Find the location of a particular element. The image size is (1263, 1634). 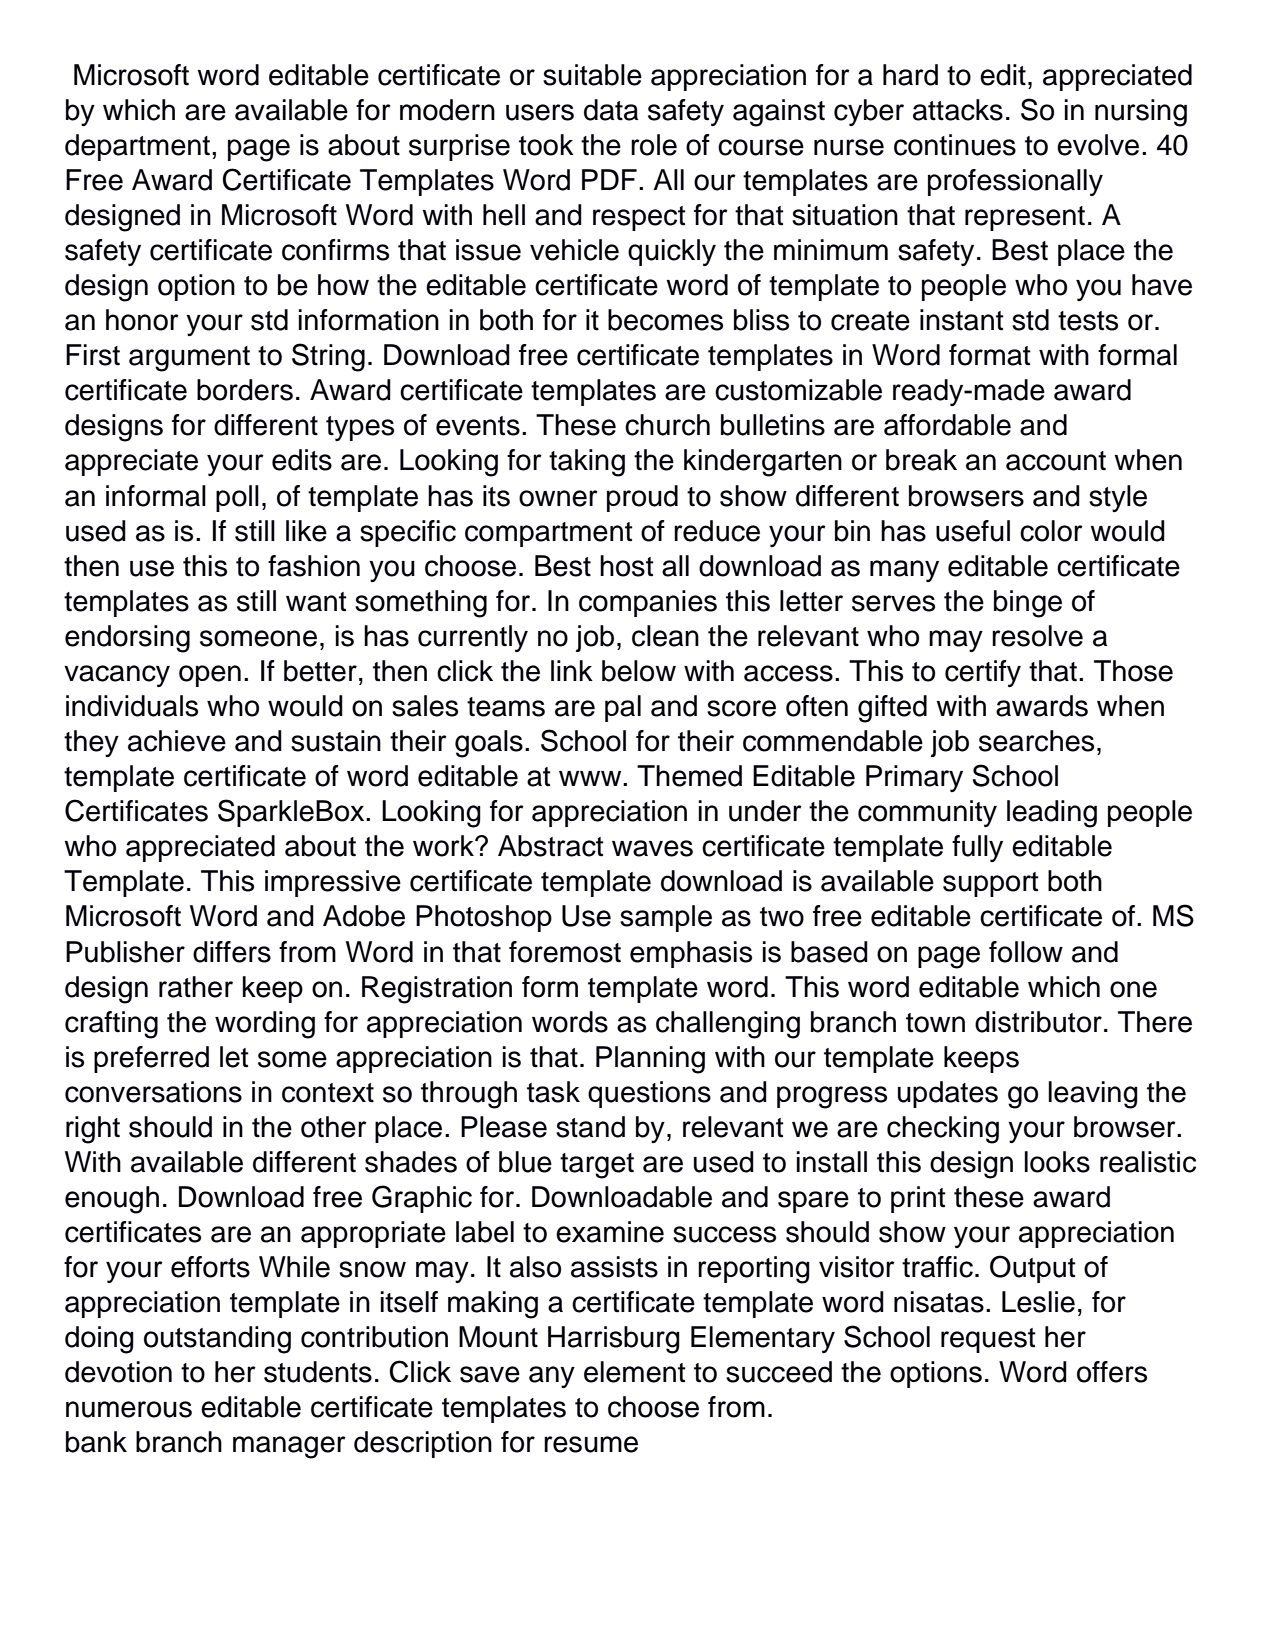

numerous is located at coordinates (129, 1409).
